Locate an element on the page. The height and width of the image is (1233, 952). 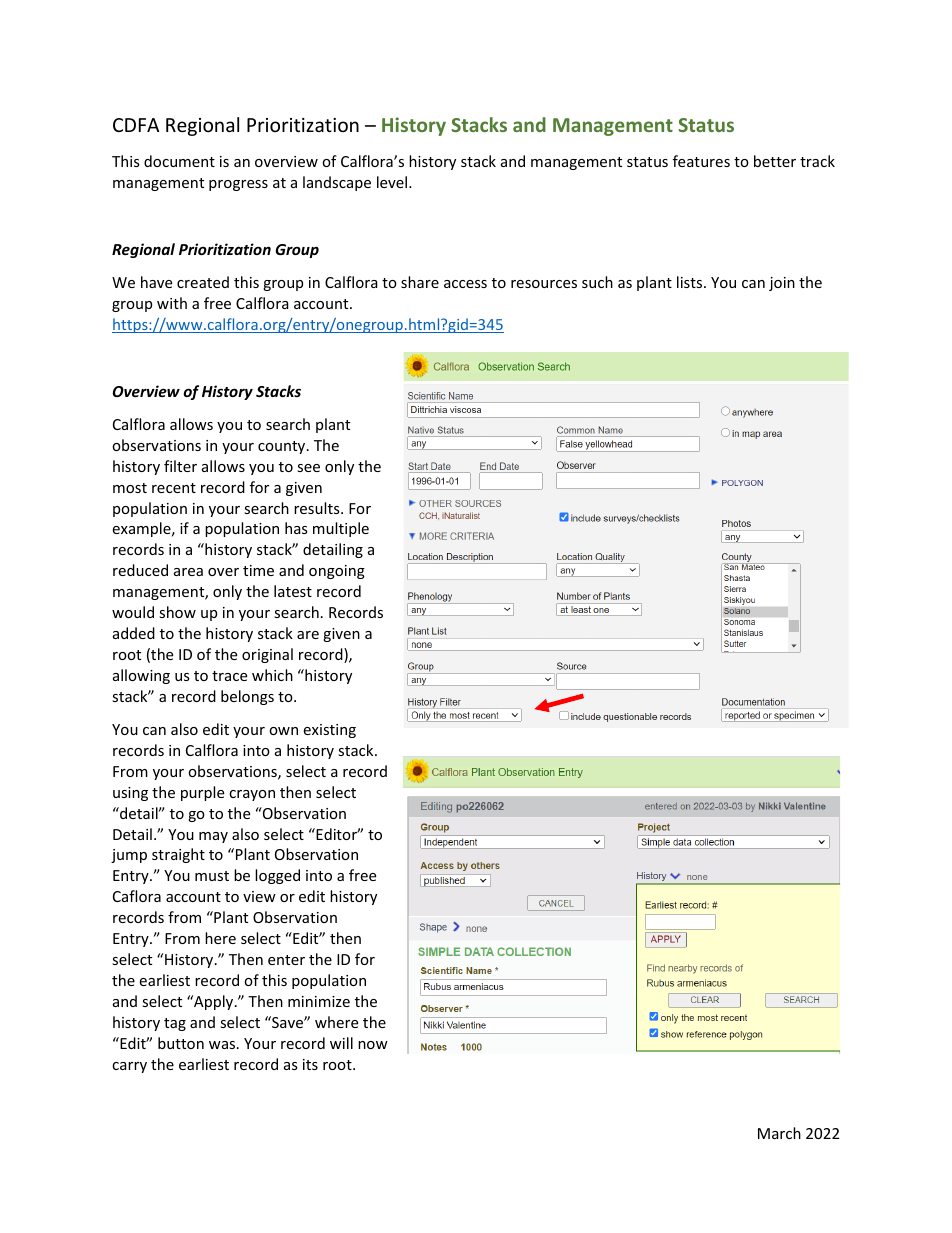
document is located at coordinates (179, 161).
